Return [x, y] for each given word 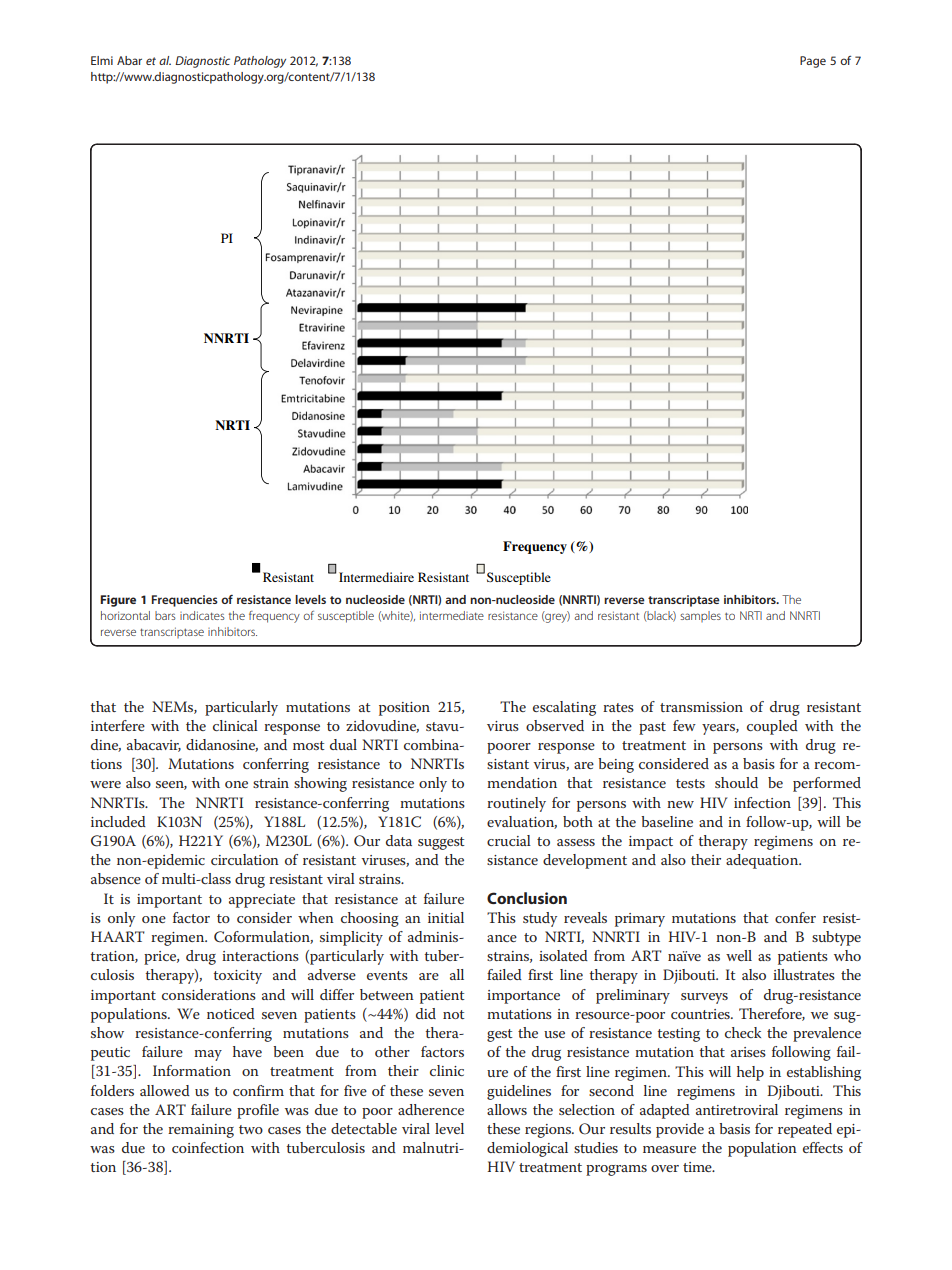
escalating [564, 708]
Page [813, 62]
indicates [202, 615]
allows [507, 1109]
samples [700, 616]
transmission [701, 707]
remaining [201, 1131]
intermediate [452, 615]
